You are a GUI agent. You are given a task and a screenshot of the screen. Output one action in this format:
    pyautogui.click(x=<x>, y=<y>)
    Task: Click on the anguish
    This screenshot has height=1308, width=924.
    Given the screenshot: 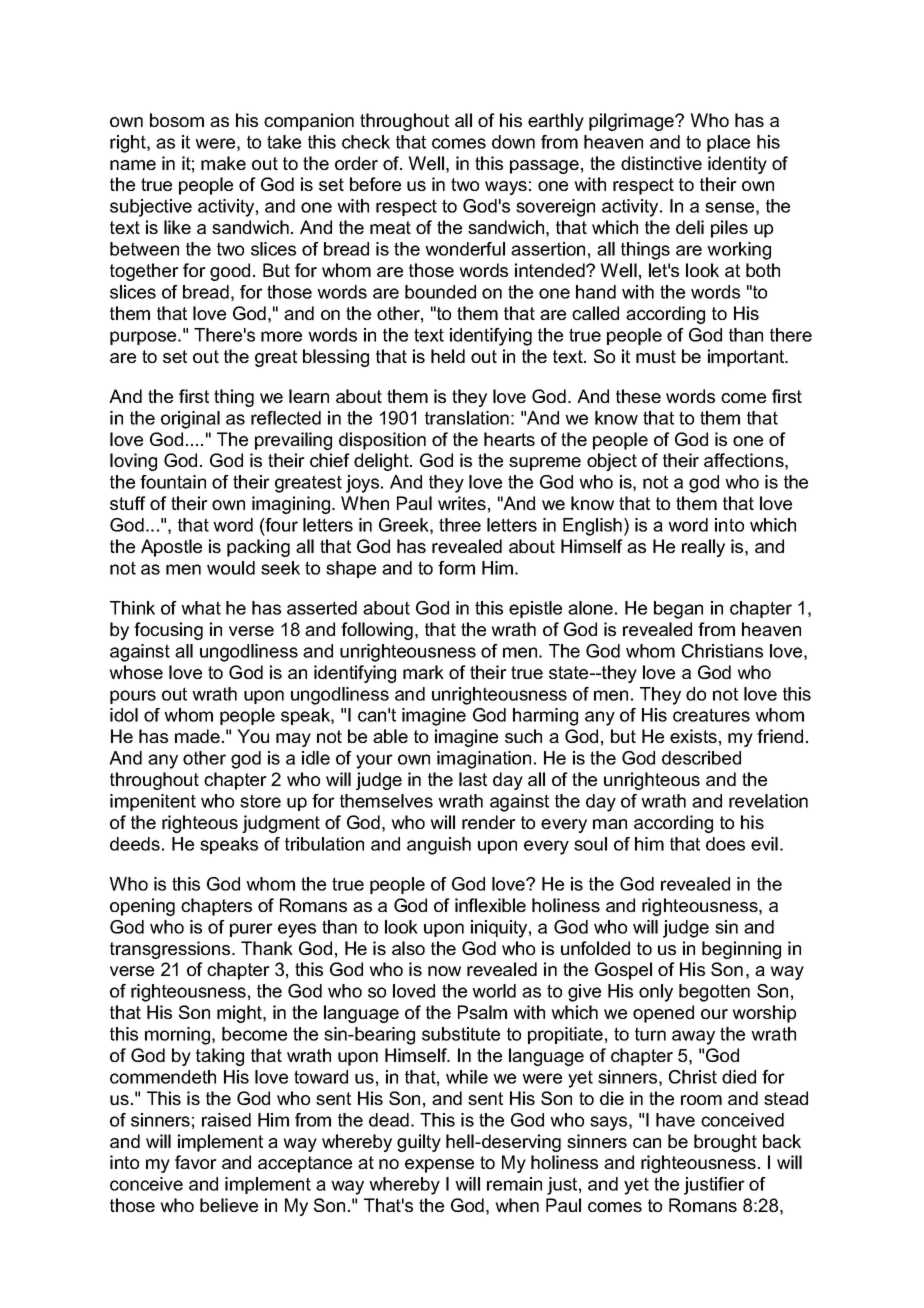 What is the action you would take?
    pyautogui.click(x=439, y=846)
